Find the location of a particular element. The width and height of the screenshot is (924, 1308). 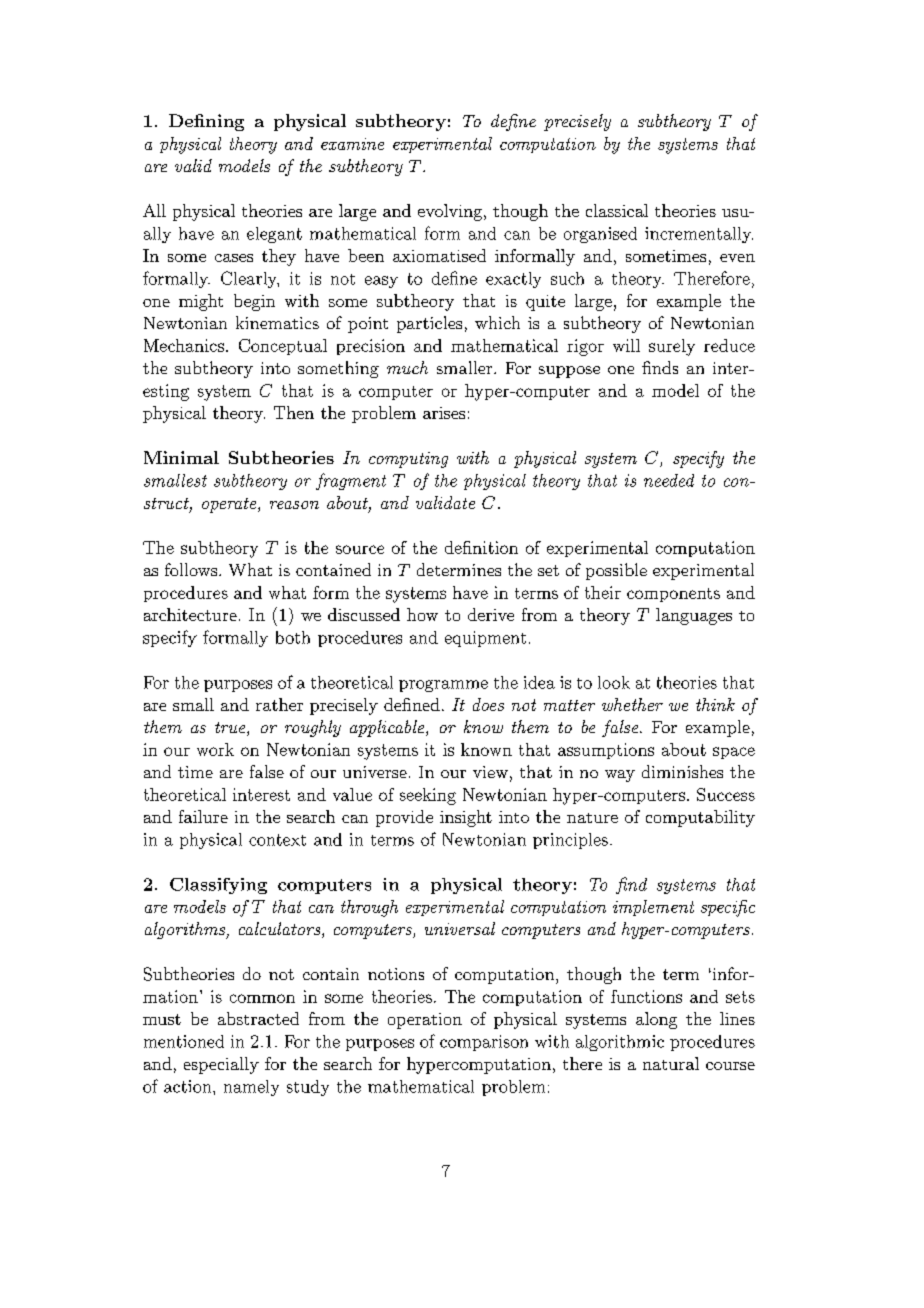

work is located at coordinates (215, 749).
